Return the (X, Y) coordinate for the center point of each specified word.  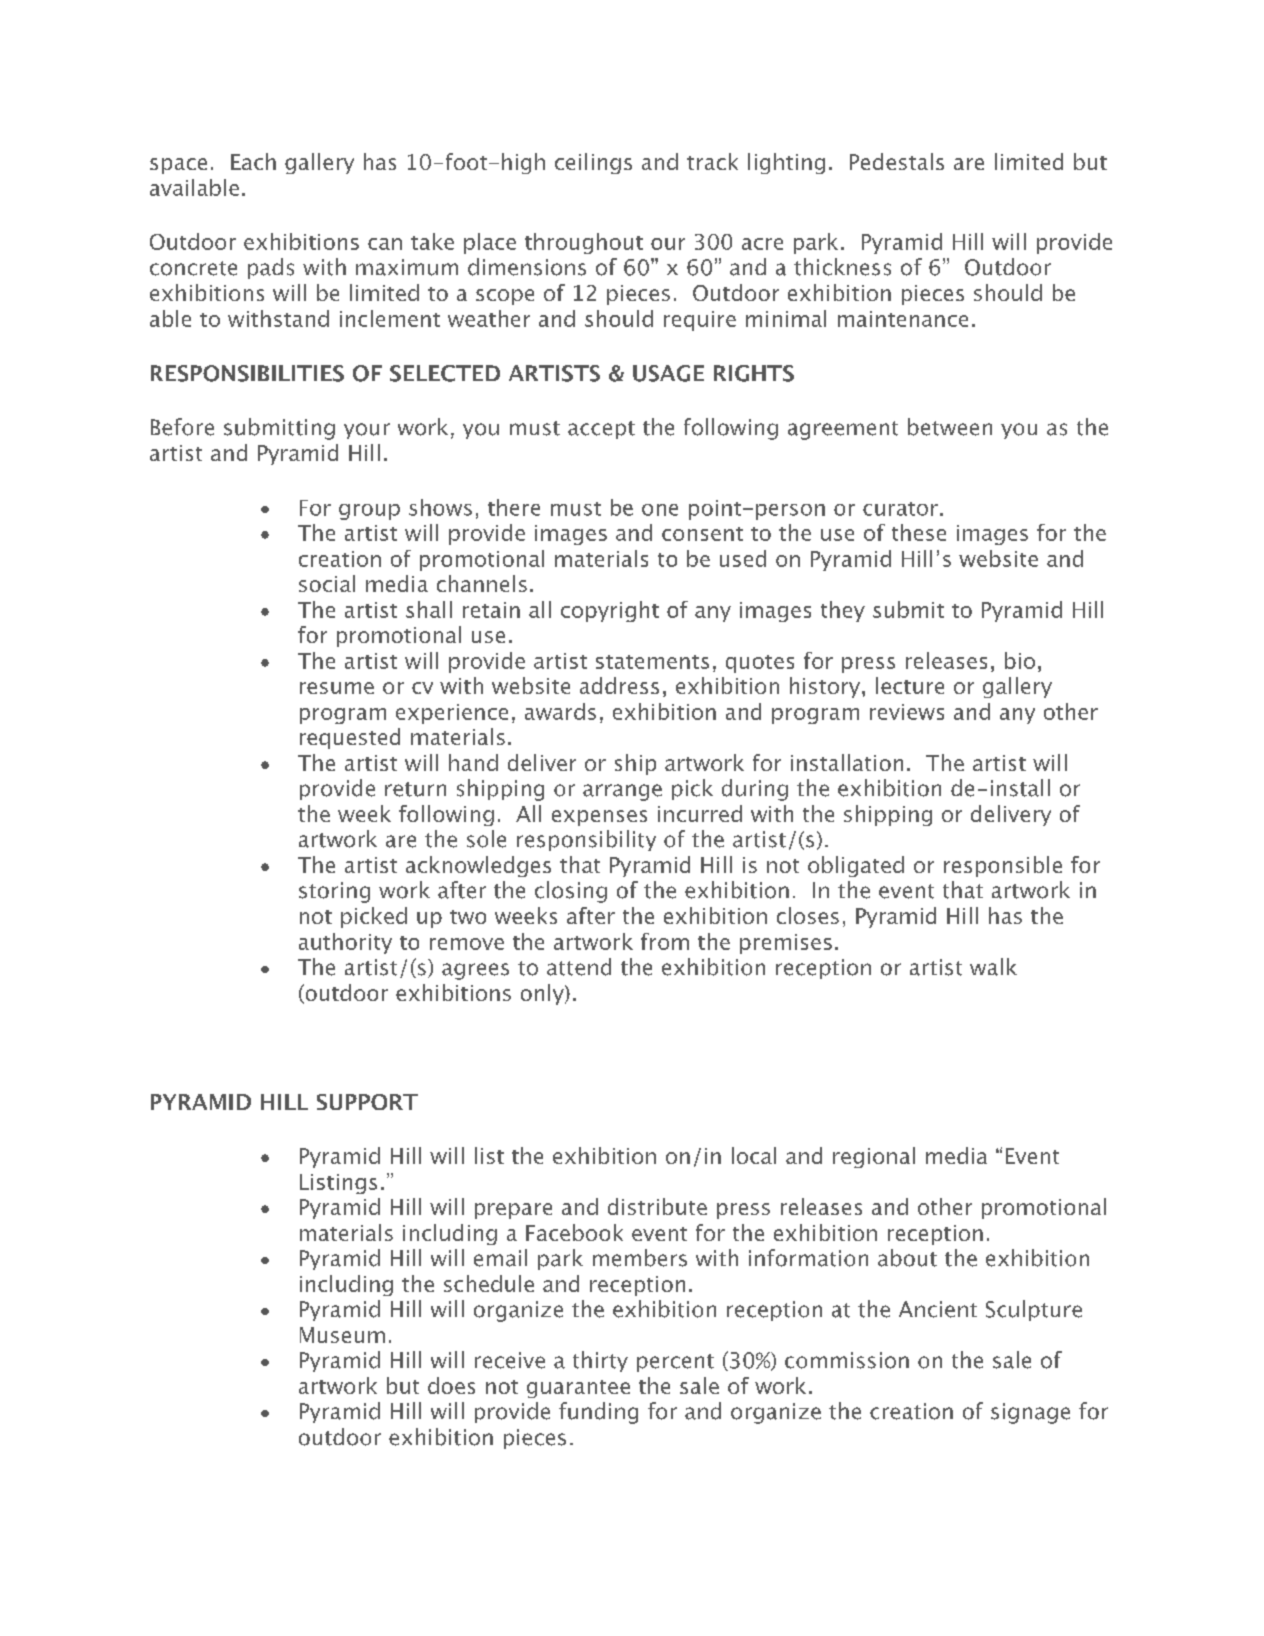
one (660, 510)
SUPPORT (367, 1102)
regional (874, 1157)
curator (900, 509)
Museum (342, 1335)
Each (253, 161)
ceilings (593, 163)
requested (350, 738)
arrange (622, 792)
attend (579, 967)
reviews (907, 712)
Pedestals (897, 161)
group (369, 512)
